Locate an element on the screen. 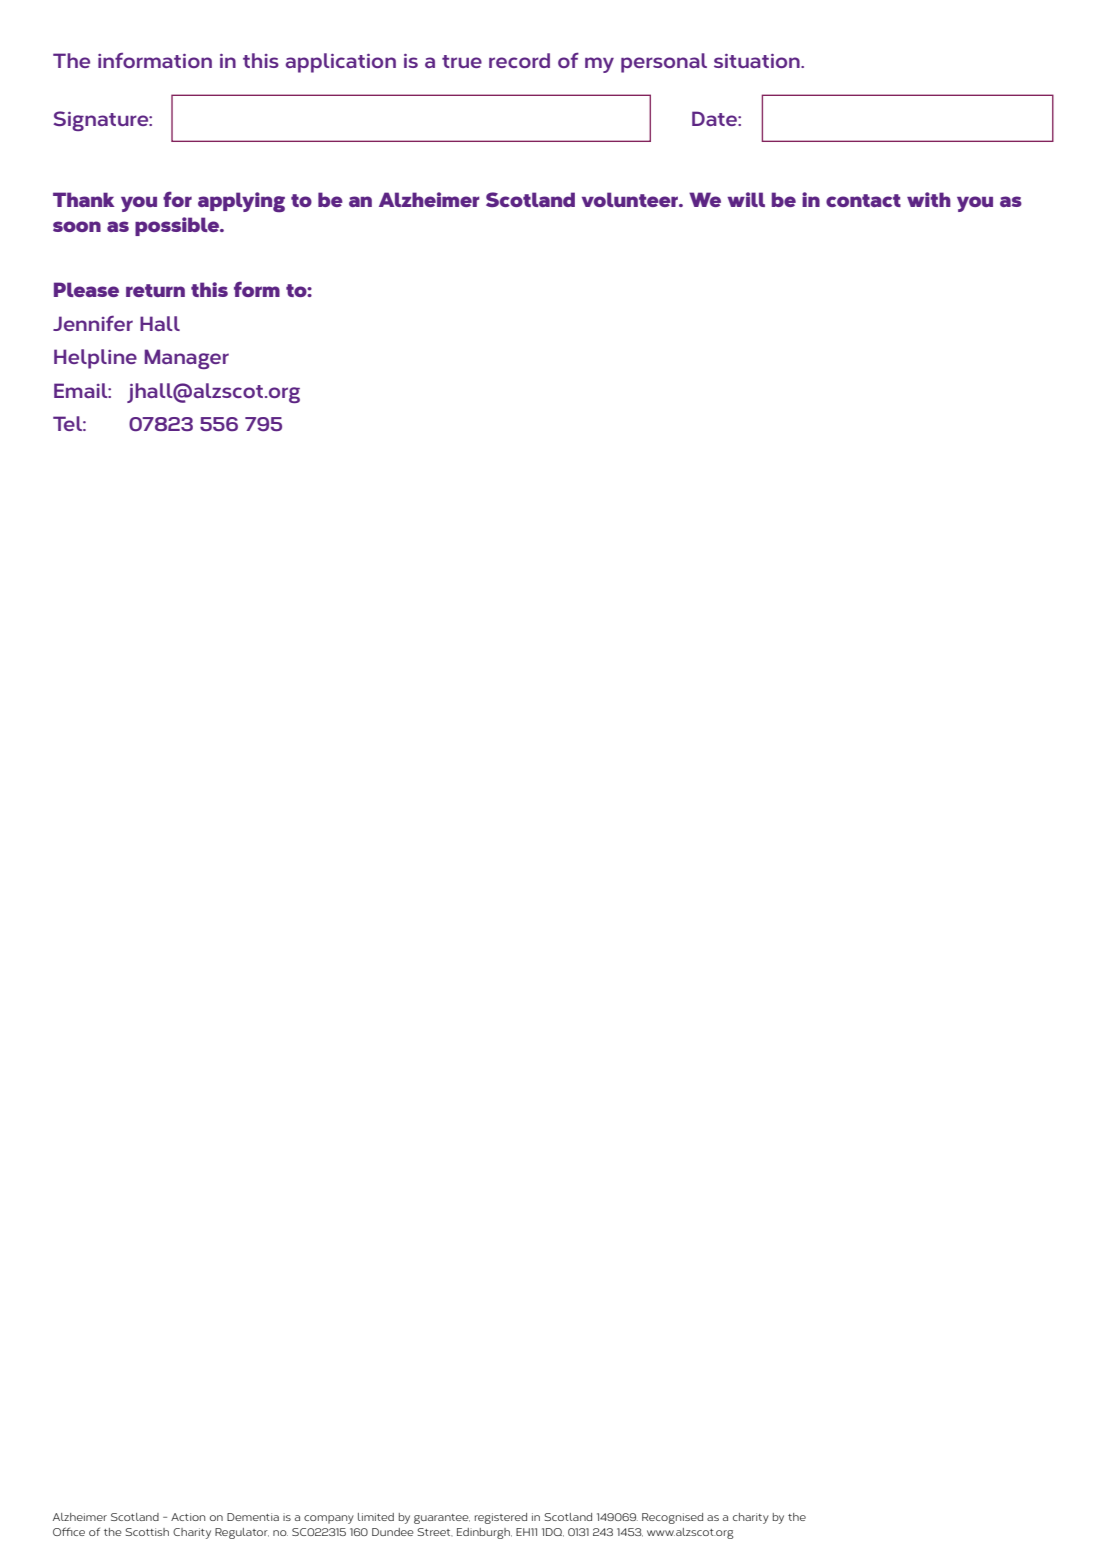 This screenshot has width=1107, height=1565. contact is located at coordinates (863, 200).
